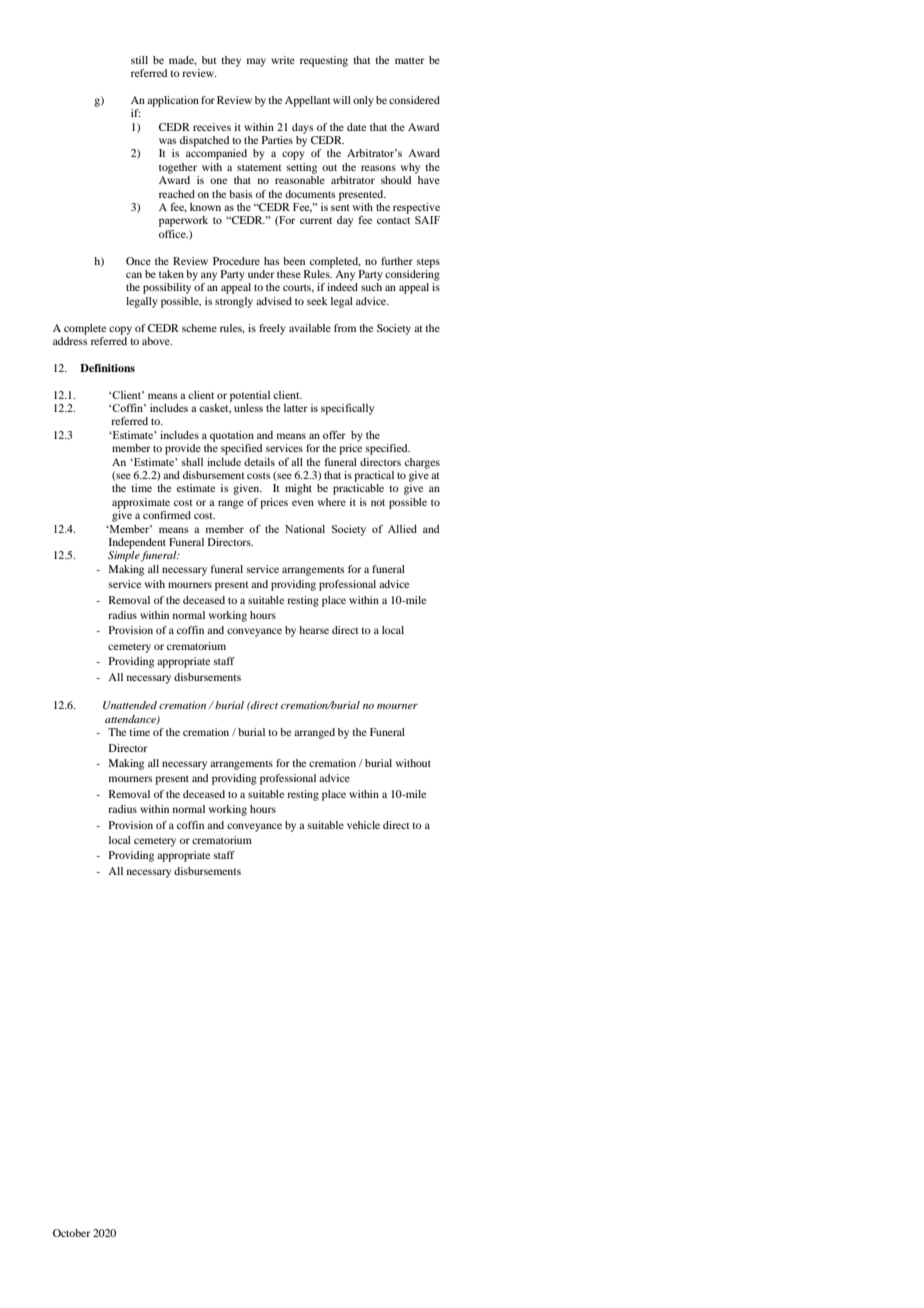 This page has height=1308, width=924. What do you see at coordinates (363, 101) in the page?
I see `only` at bounding box center [363, 101].
